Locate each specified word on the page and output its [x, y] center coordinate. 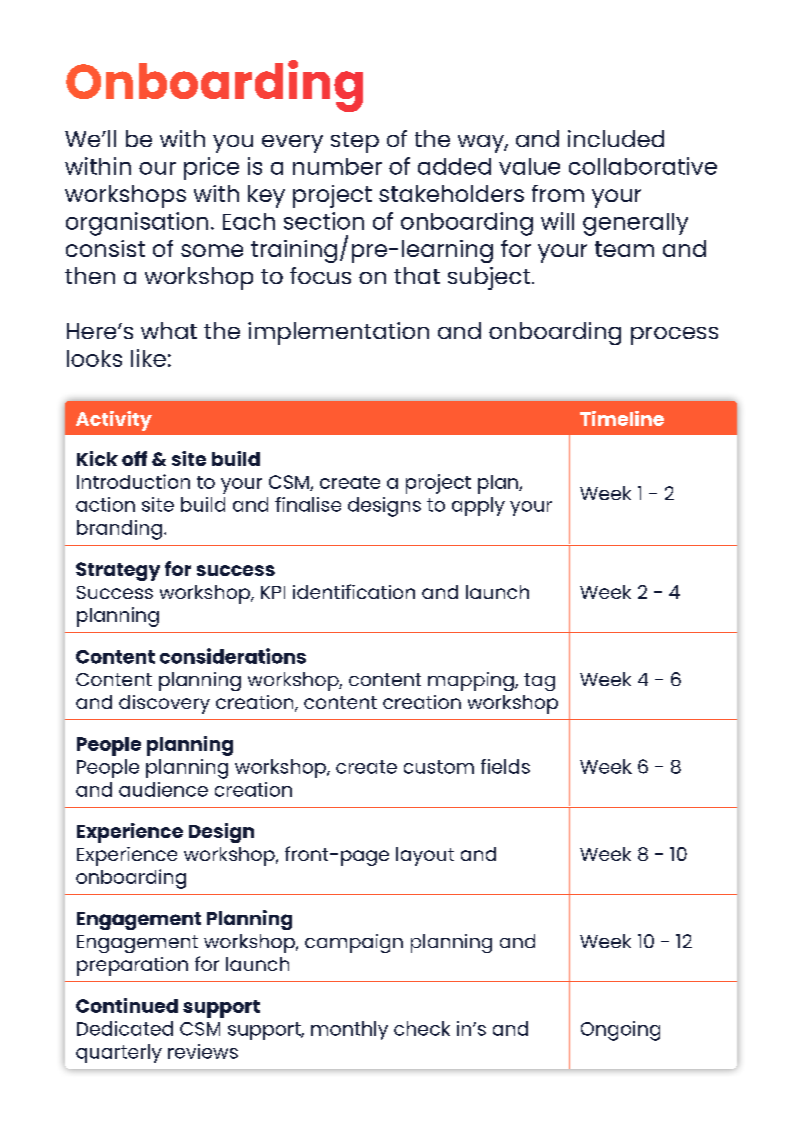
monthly [349, 1030]
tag [539, 682]
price [211, 168]
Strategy [118, 571]
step [355, 142]
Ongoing [620, 1031]
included [616, 138]
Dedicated [125, 1028]
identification [354, 591]
